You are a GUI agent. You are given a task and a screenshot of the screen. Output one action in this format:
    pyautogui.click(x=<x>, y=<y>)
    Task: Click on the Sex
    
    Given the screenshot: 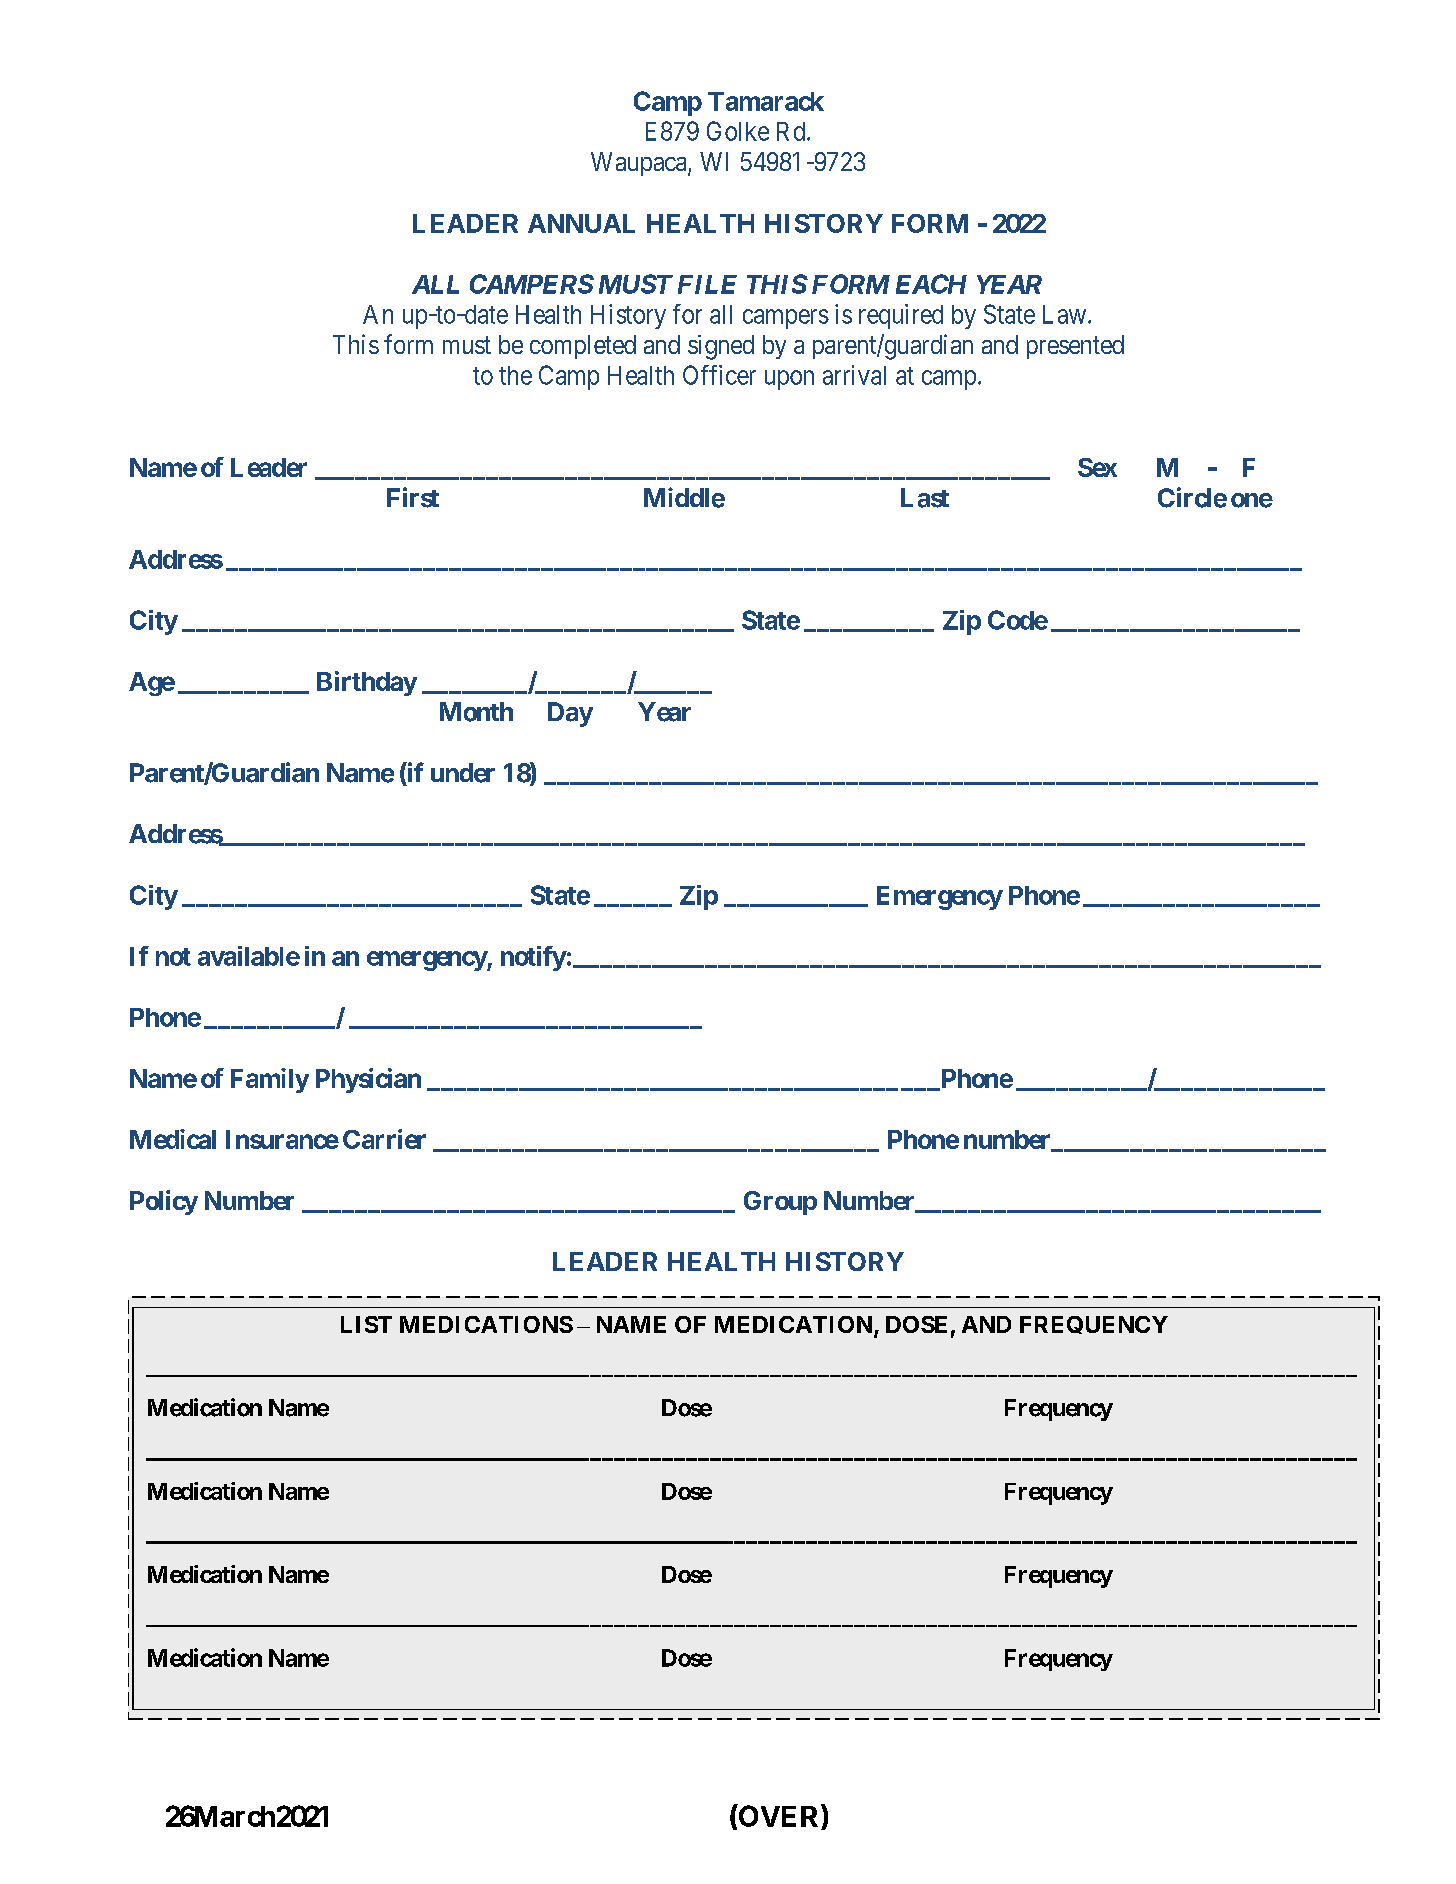 What is the action you would take?
    pyautogui.click(x=1097, y=467)
